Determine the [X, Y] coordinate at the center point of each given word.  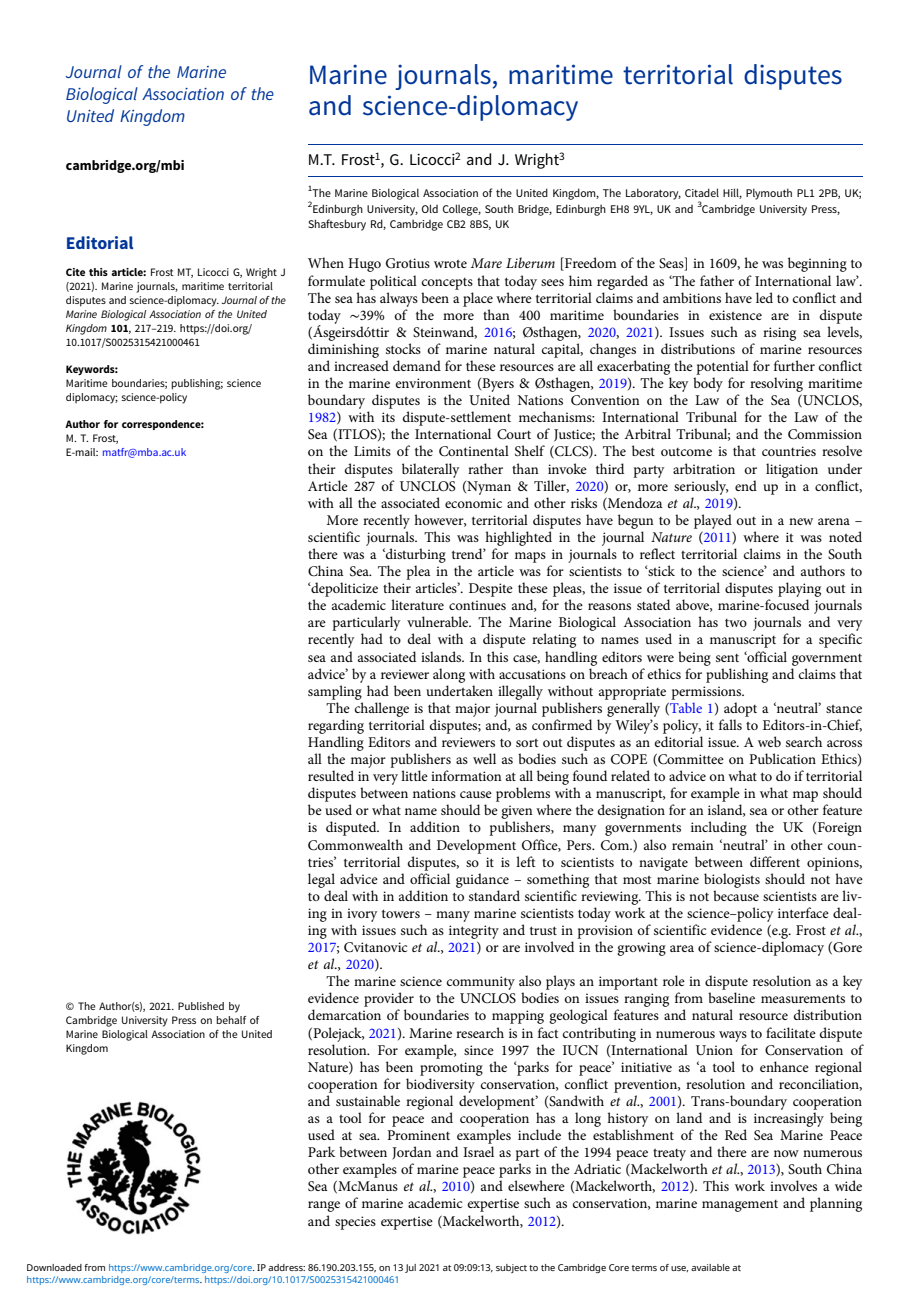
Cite [75, 272]
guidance [482, 880]
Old [430, 208]
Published [201, 1006]
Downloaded [54, 1267]
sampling [335, 692]
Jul [410, 1268]
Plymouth [769, 194]
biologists [732, 880]
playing [799, 589]
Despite [491, 590]
